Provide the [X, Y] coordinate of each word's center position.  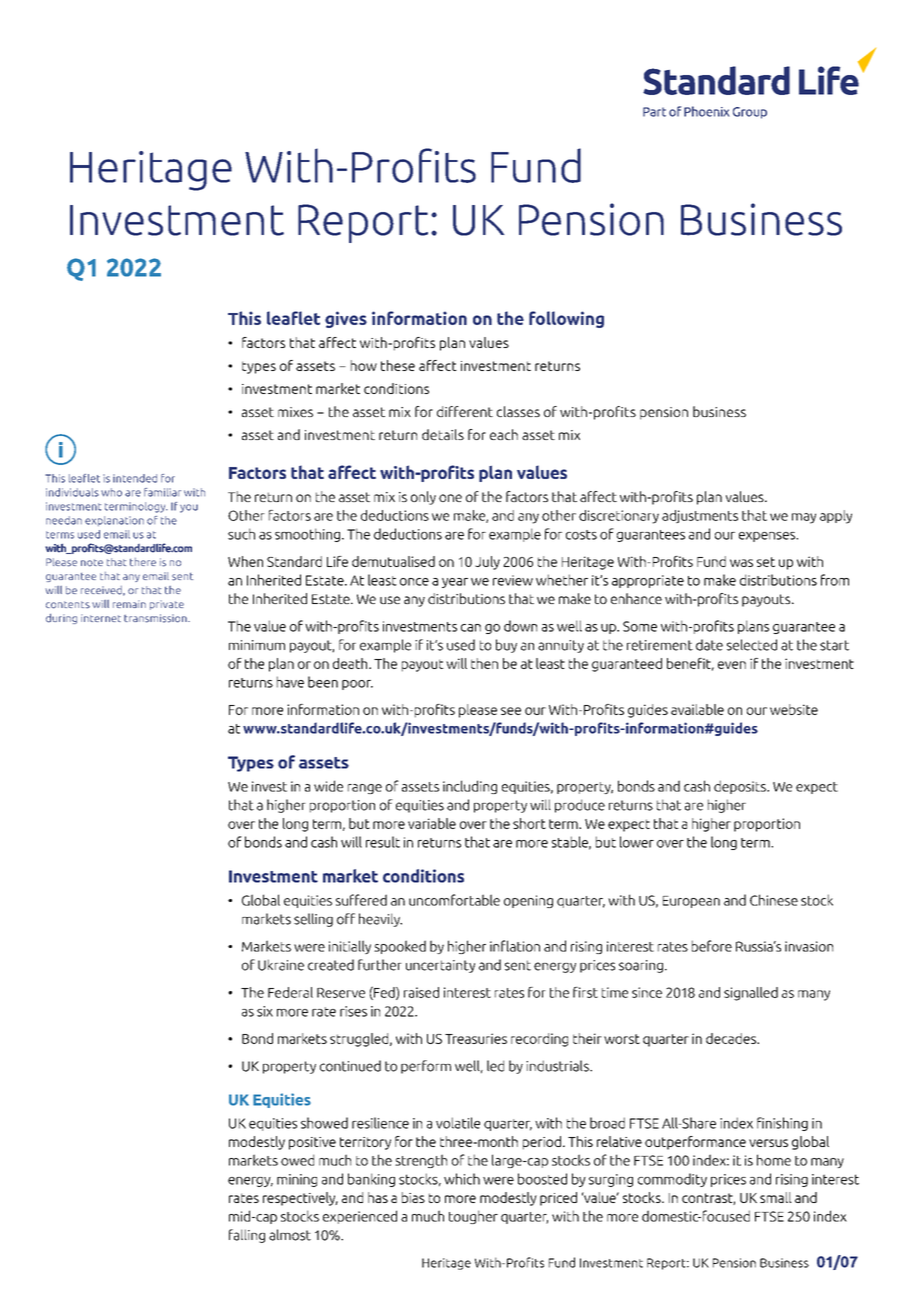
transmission [156, 618]
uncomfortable [454, 900]
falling [247, 1236]
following [566, 319]
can [471, 628]
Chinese [774, 900]
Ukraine [281, 965]
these [398, 365]
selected [752, 645]
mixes [295, 412]
